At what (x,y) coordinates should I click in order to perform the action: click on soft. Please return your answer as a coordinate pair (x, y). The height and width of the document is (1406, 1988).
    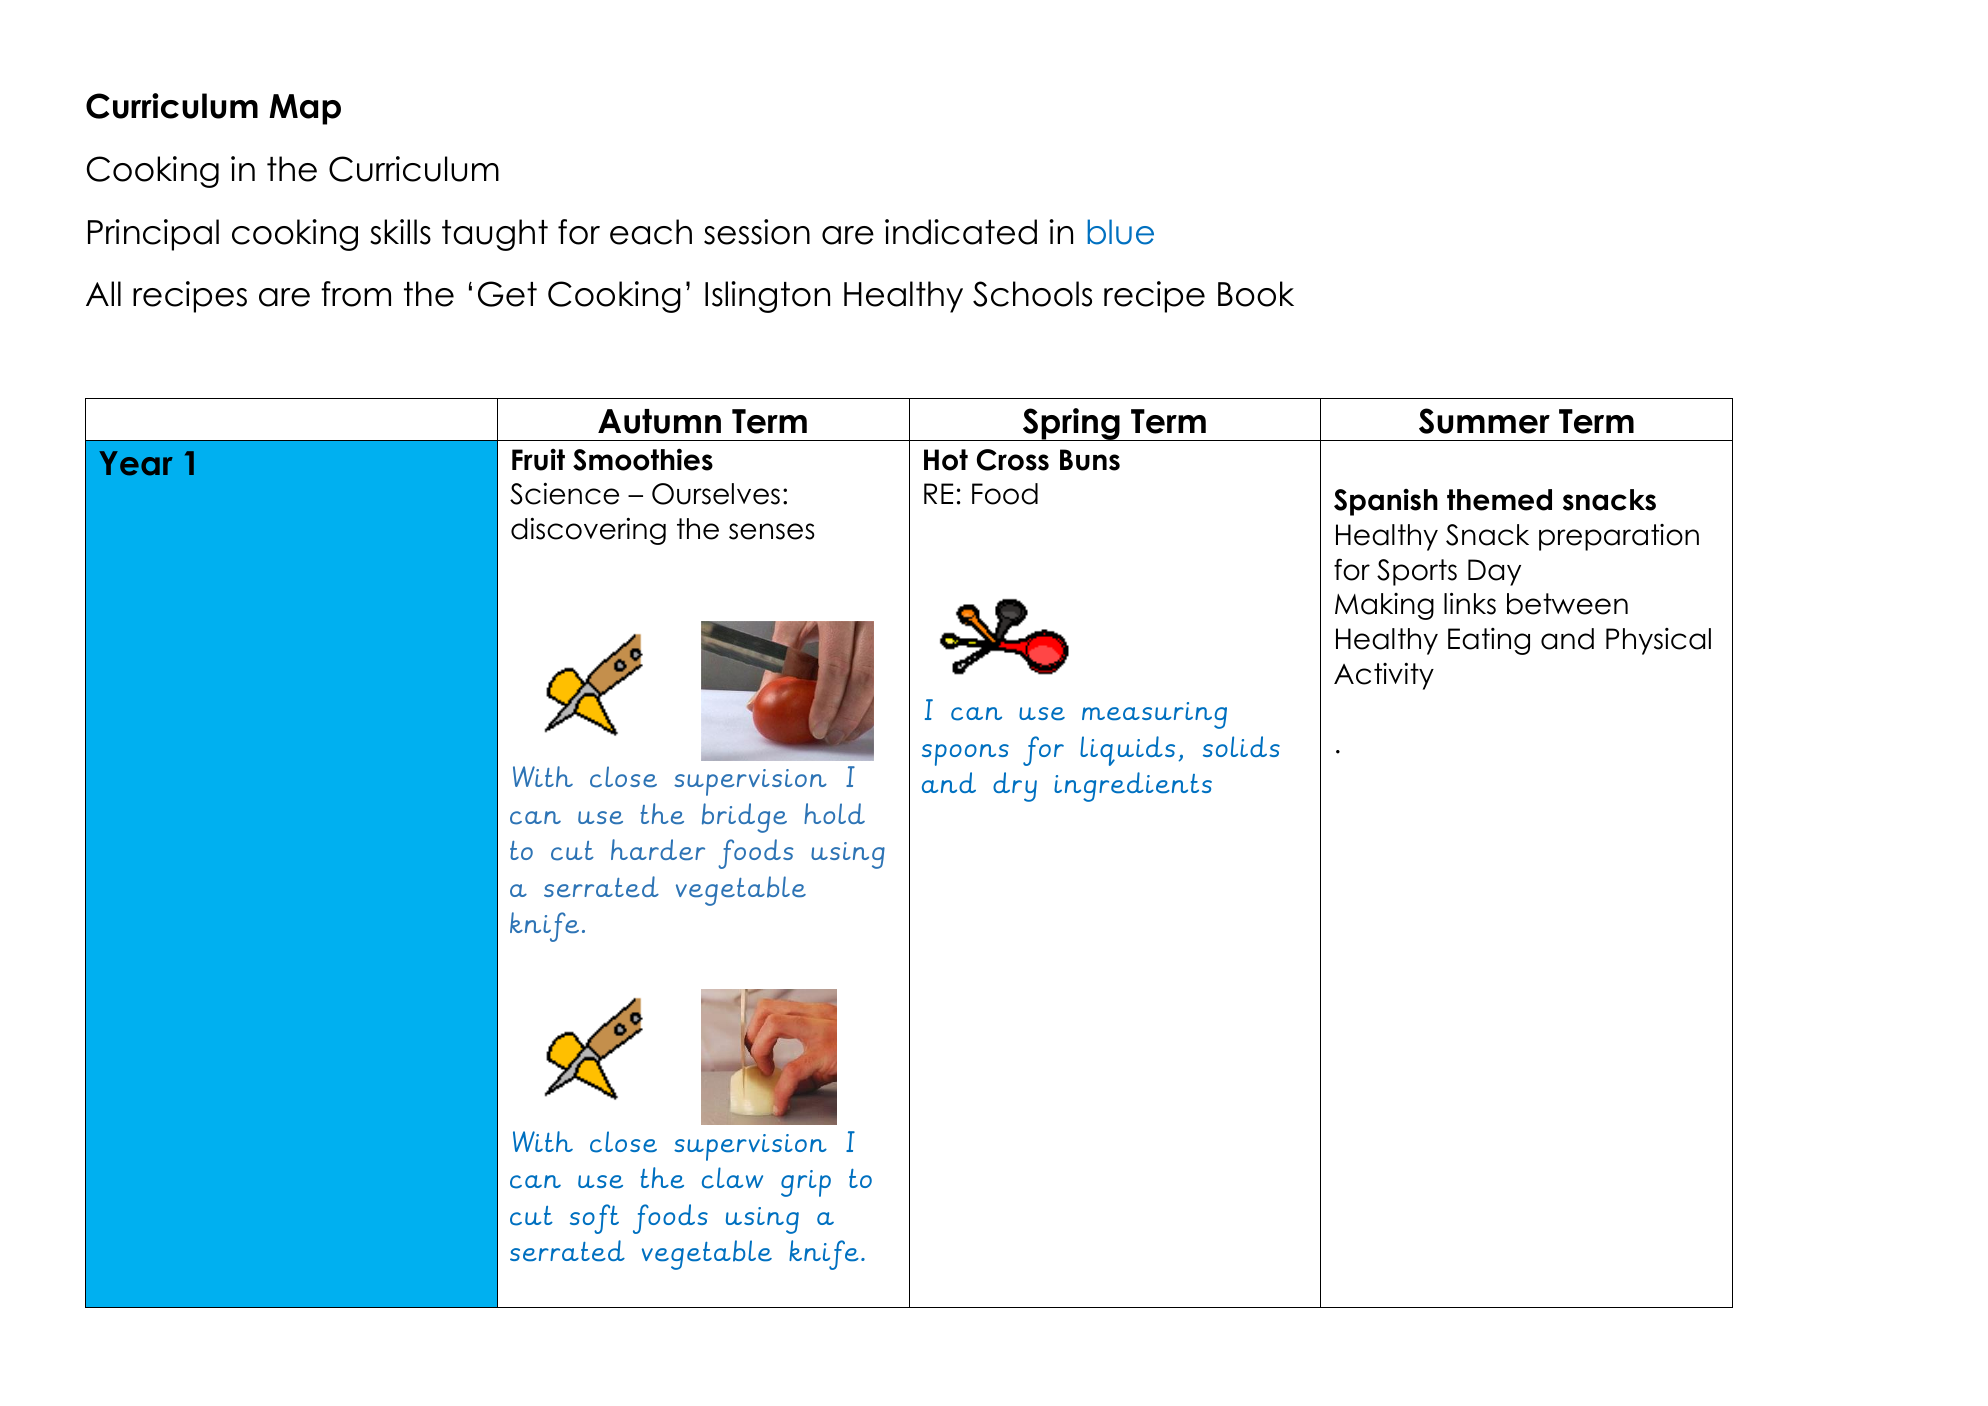
    Looking at the image, I should click on (594, 1219).
